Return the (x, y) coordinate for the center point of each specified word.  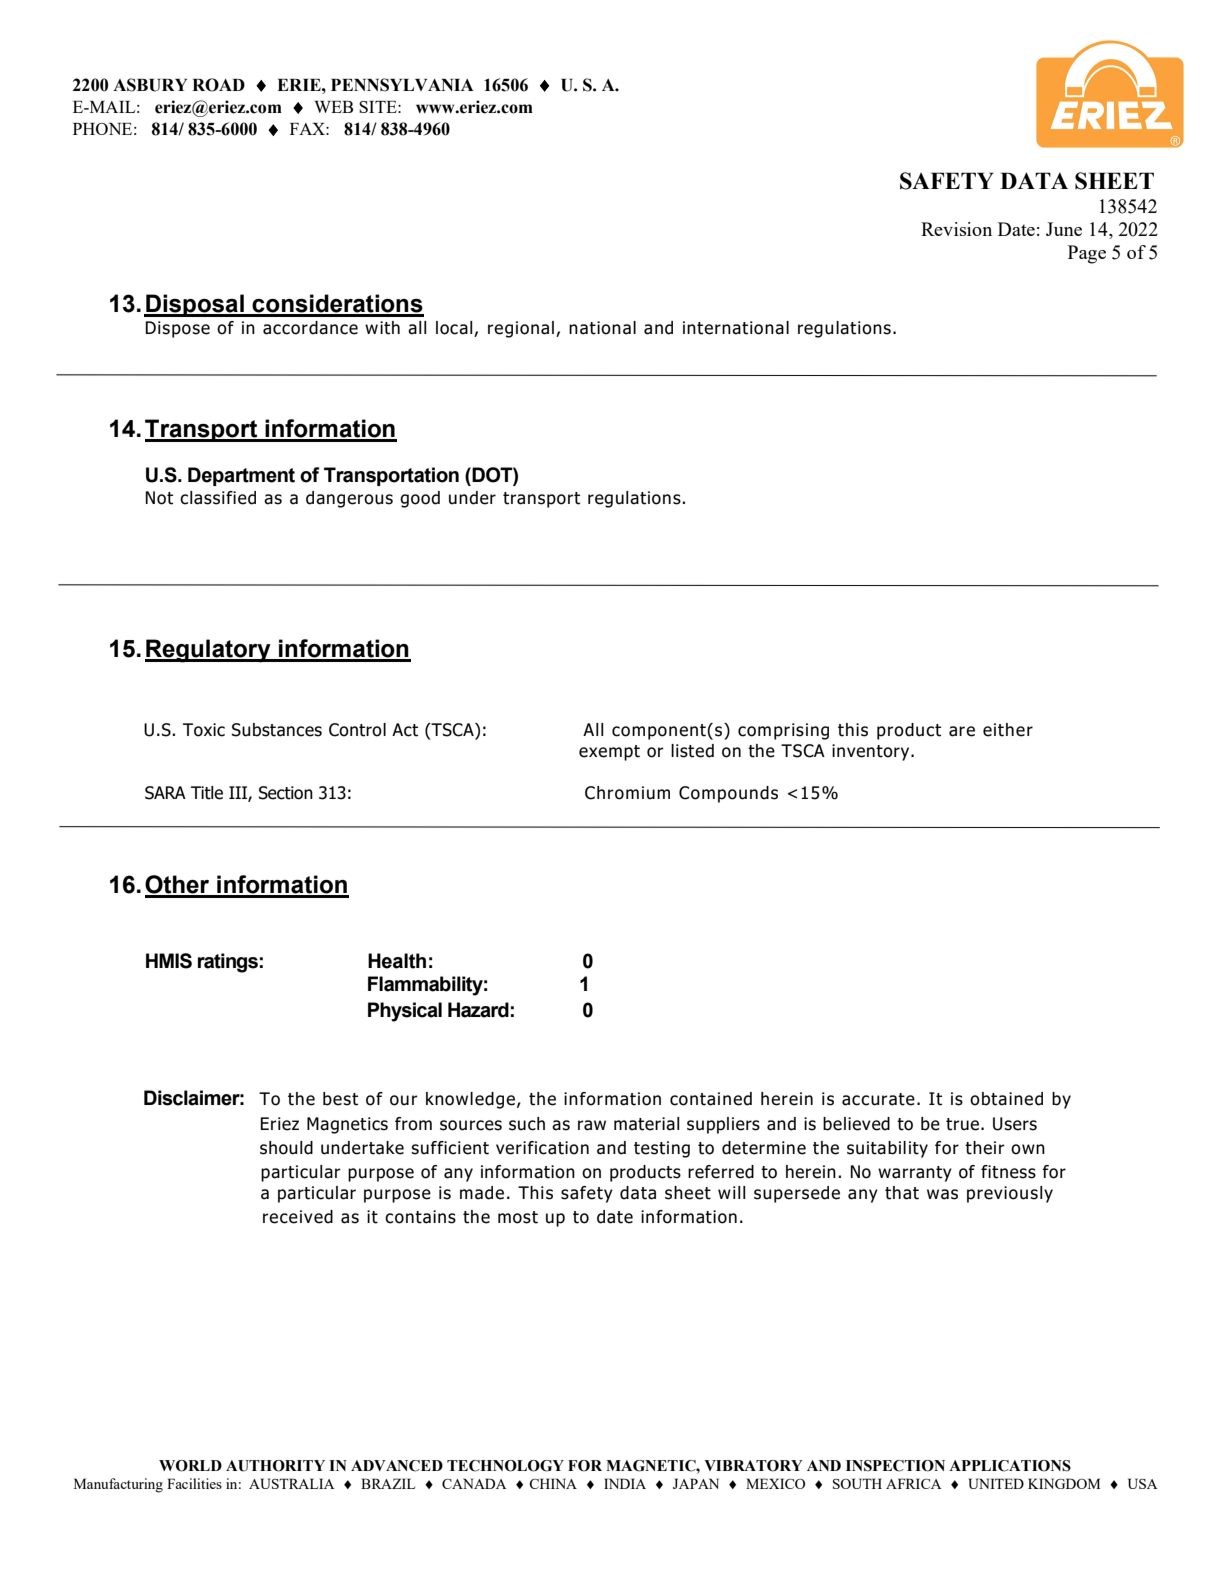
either (1008, 730)
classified (218, 498)
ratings (228, 963)
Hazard (478, 1010)
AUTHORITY (275, 1466)
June (1064, 229)
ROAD (218, 85)
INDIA (625, 1483)
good (420, 499)
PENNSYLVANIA (402, 85)
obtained (1006, 1099)
